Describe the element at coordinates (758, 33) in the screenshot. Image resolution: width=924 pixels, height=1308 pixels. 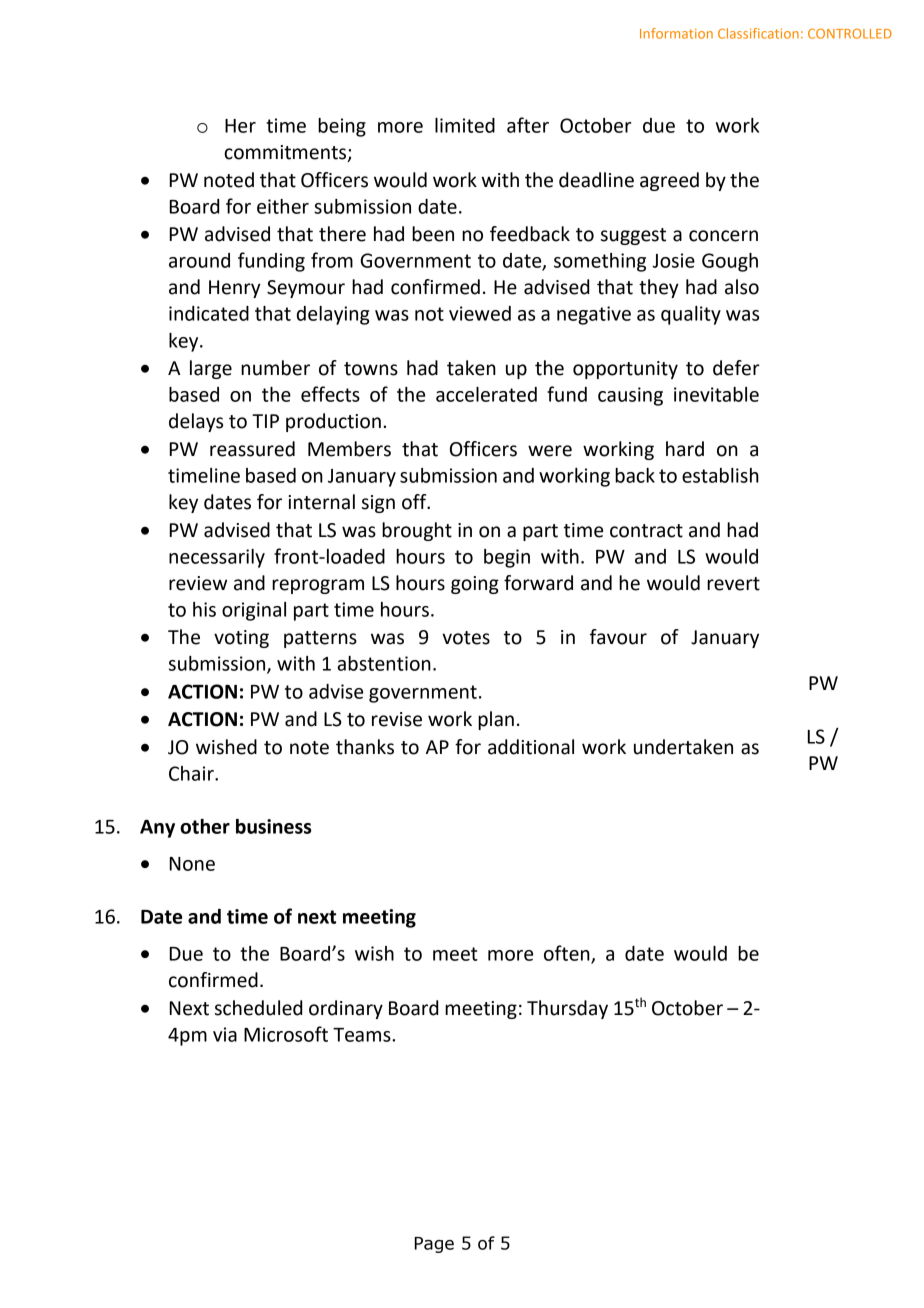
I see `Classification` at that location.
